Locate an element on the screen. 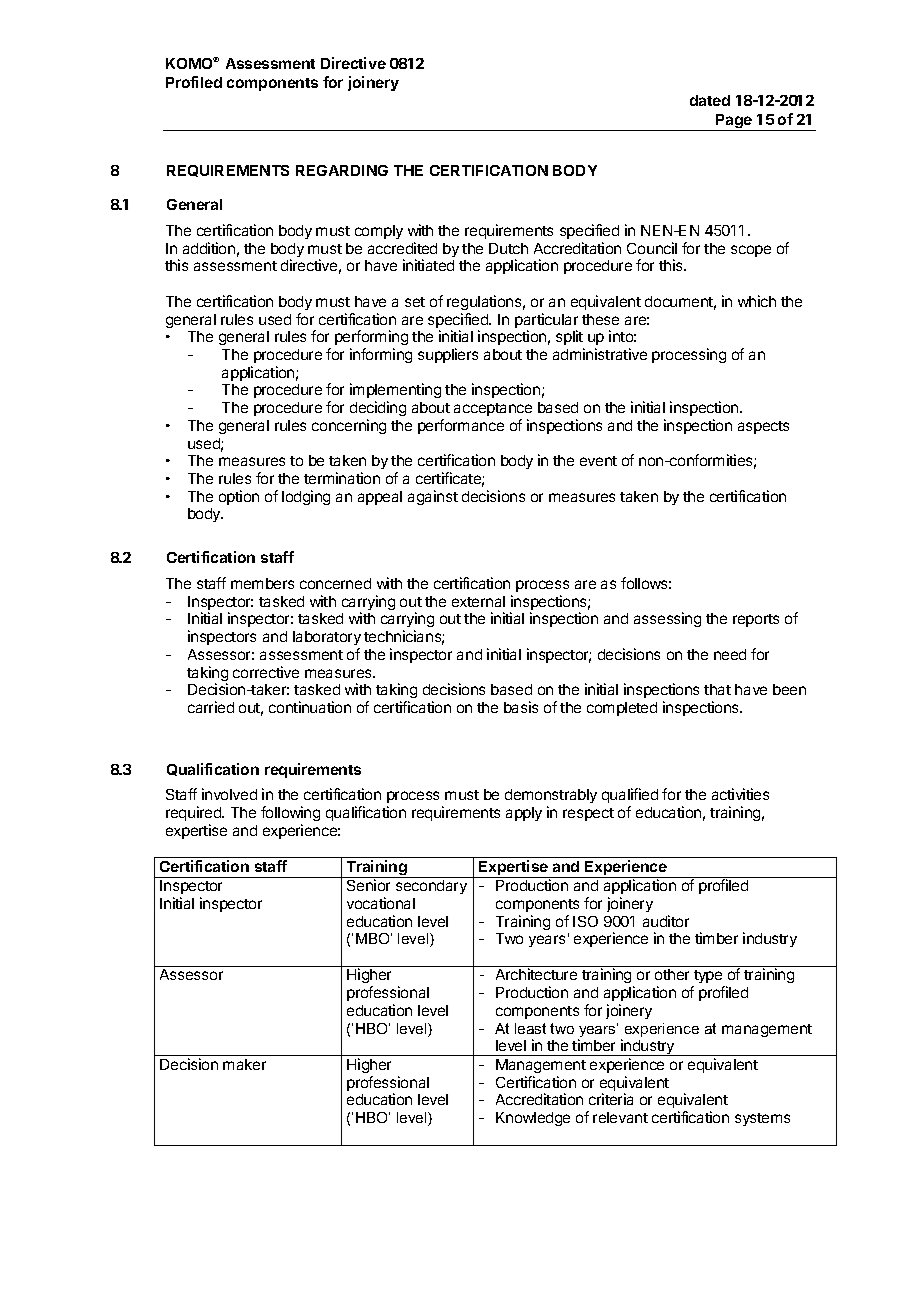 This screenshot has width=924, height=1308. reports is located at coordinates (756, 620).
